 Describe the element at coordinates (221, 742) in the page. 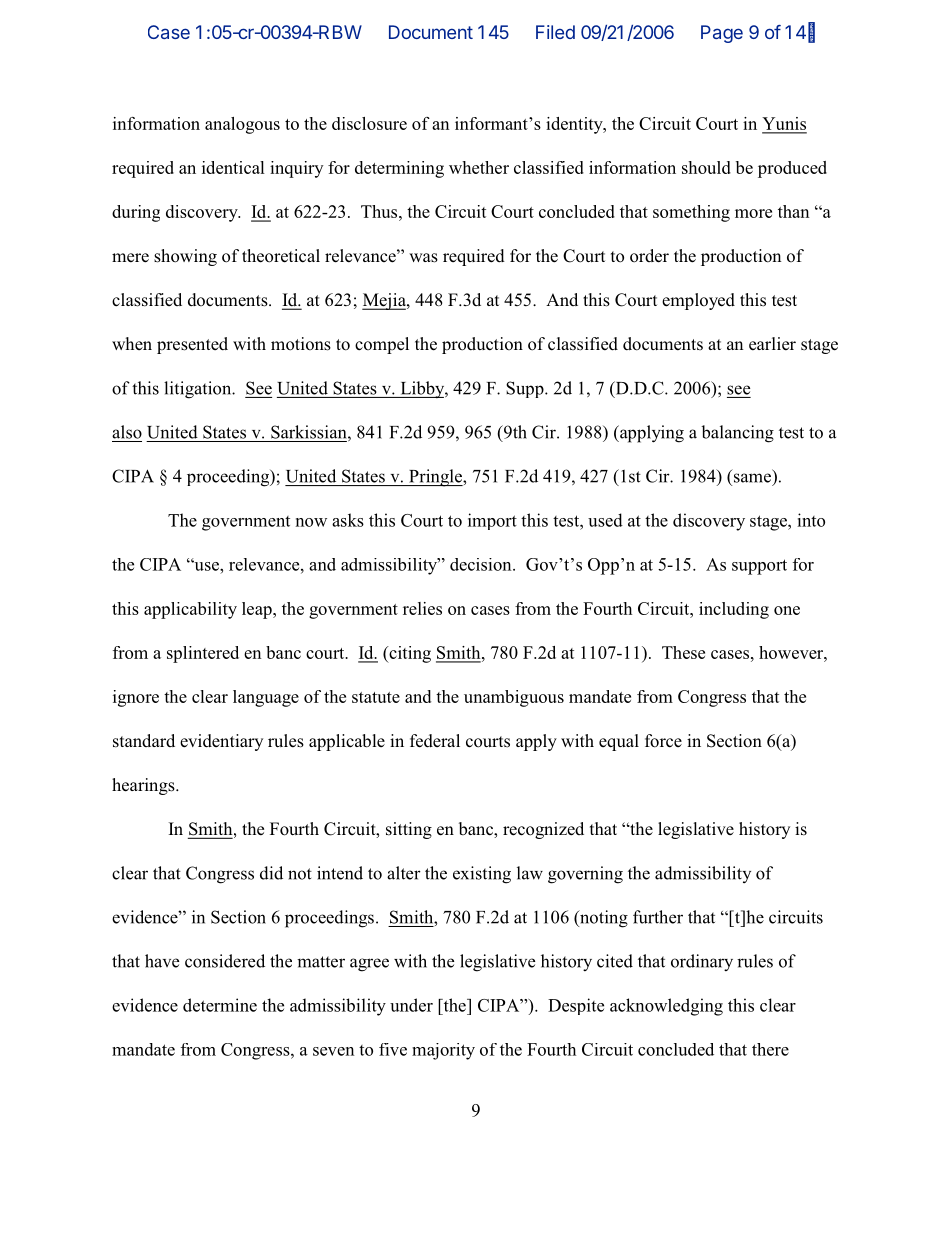

I see `evidentiary` at that location.
